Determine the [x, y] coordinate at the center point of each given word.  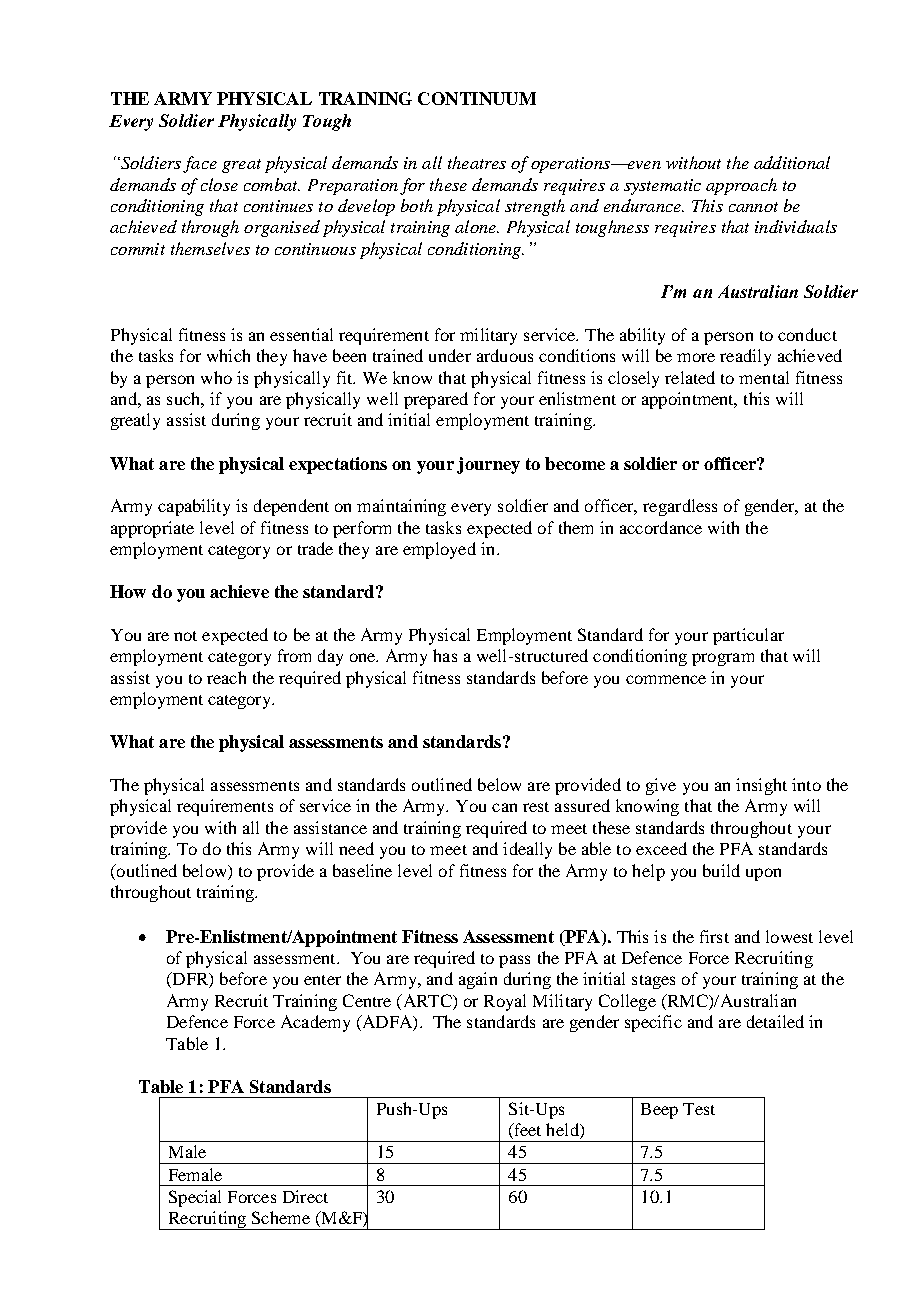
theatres [477, 162]
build [721, 870]
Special [195, 1198]
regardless [680, 507]
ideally [527, 850]
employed [439, 550]
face [200, 164]
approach [741, 186]
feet [526, 1131]
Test [699, 1109]
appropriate [152, 529]
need [356, 848]
